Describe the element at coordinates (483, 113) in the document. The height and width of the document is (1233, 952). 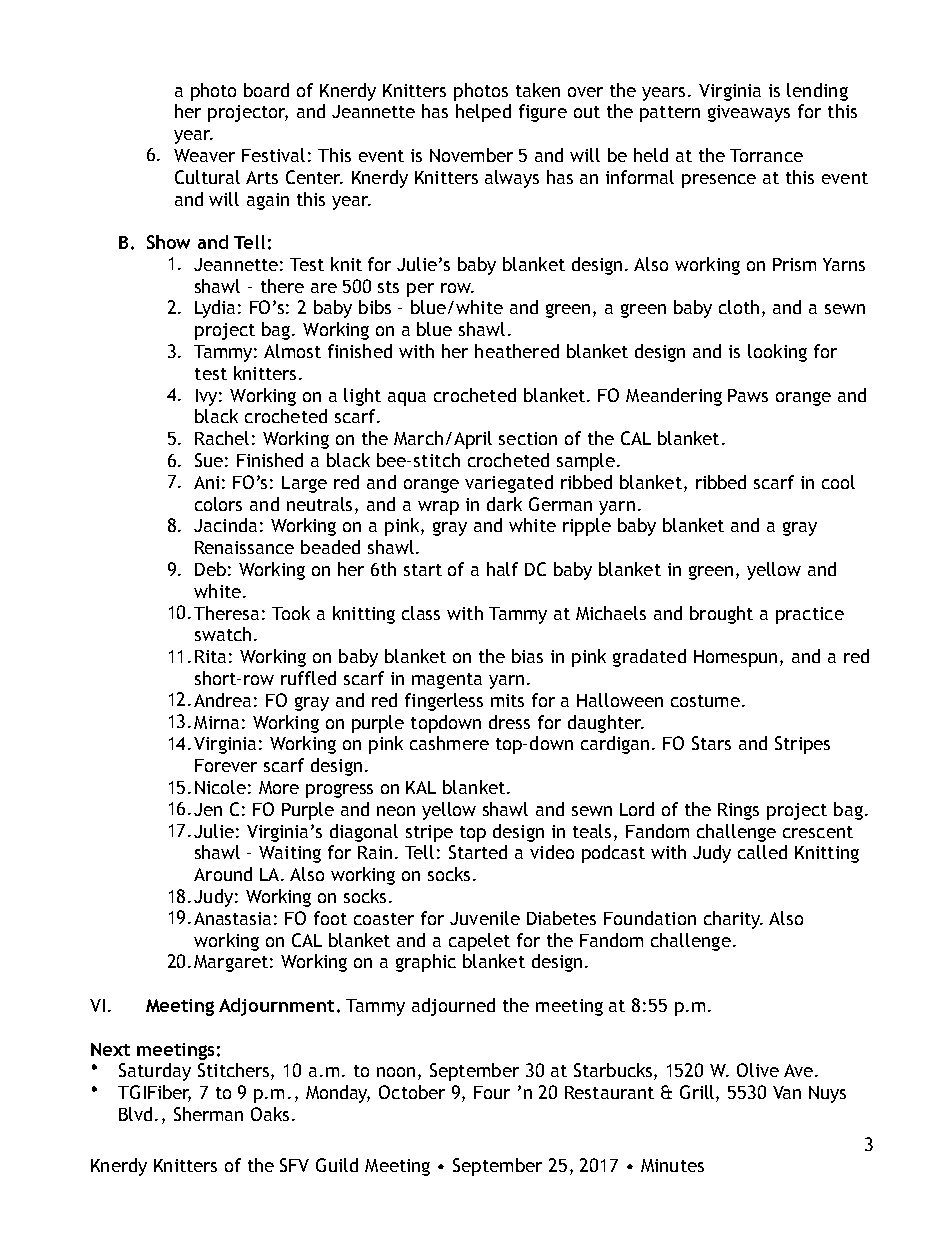
I see `helped` at that location.
